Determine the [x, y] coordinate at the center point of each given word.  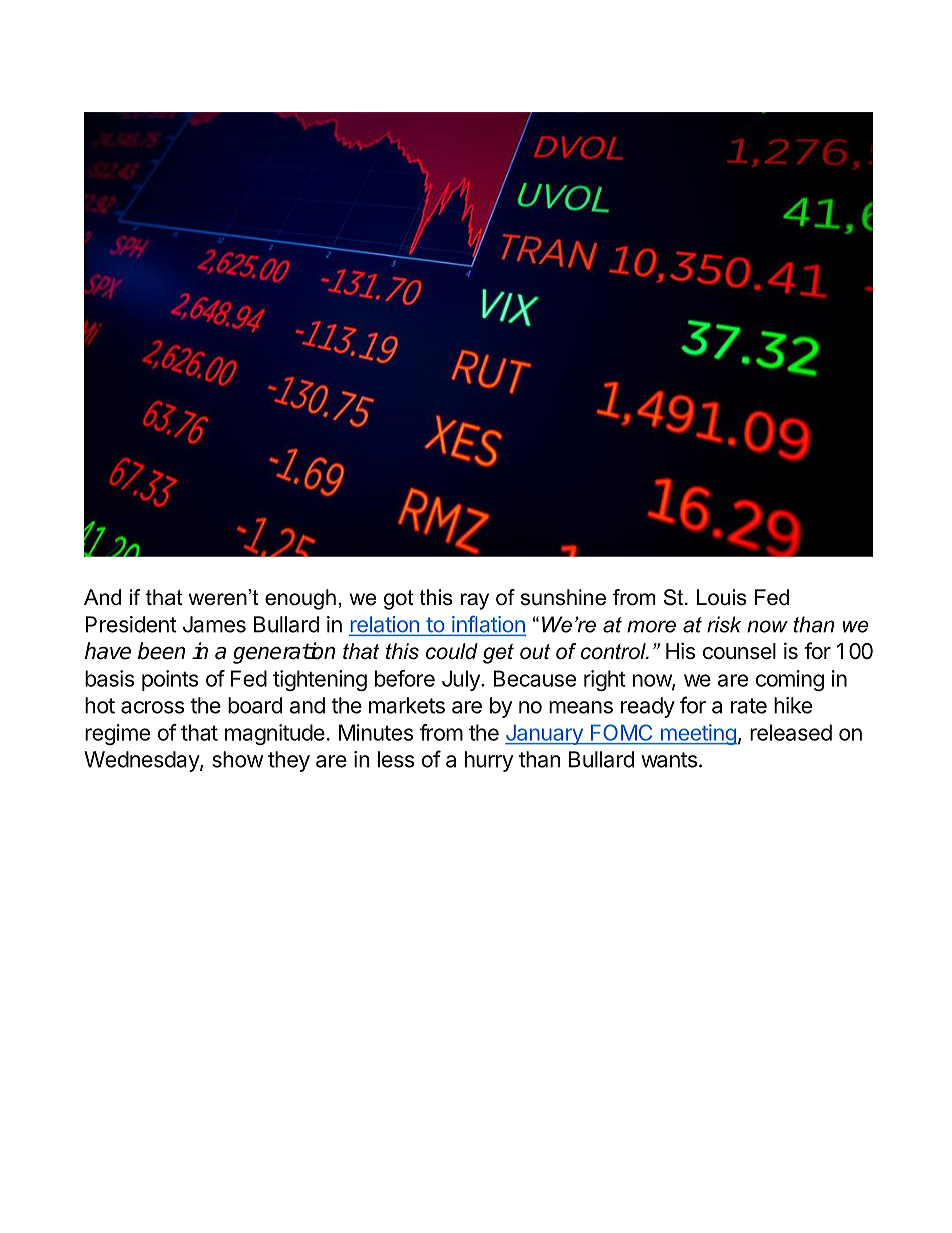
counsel [739, 651]
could [452, 651]
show [237, 759]
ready [648, 707]
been [161, 651]
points [170, 680]
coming [790, 680]
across [152, 707]
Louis [722, 597]
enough [300, 599]
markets [407, 705]
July [462, 680]
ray [475, 601]
